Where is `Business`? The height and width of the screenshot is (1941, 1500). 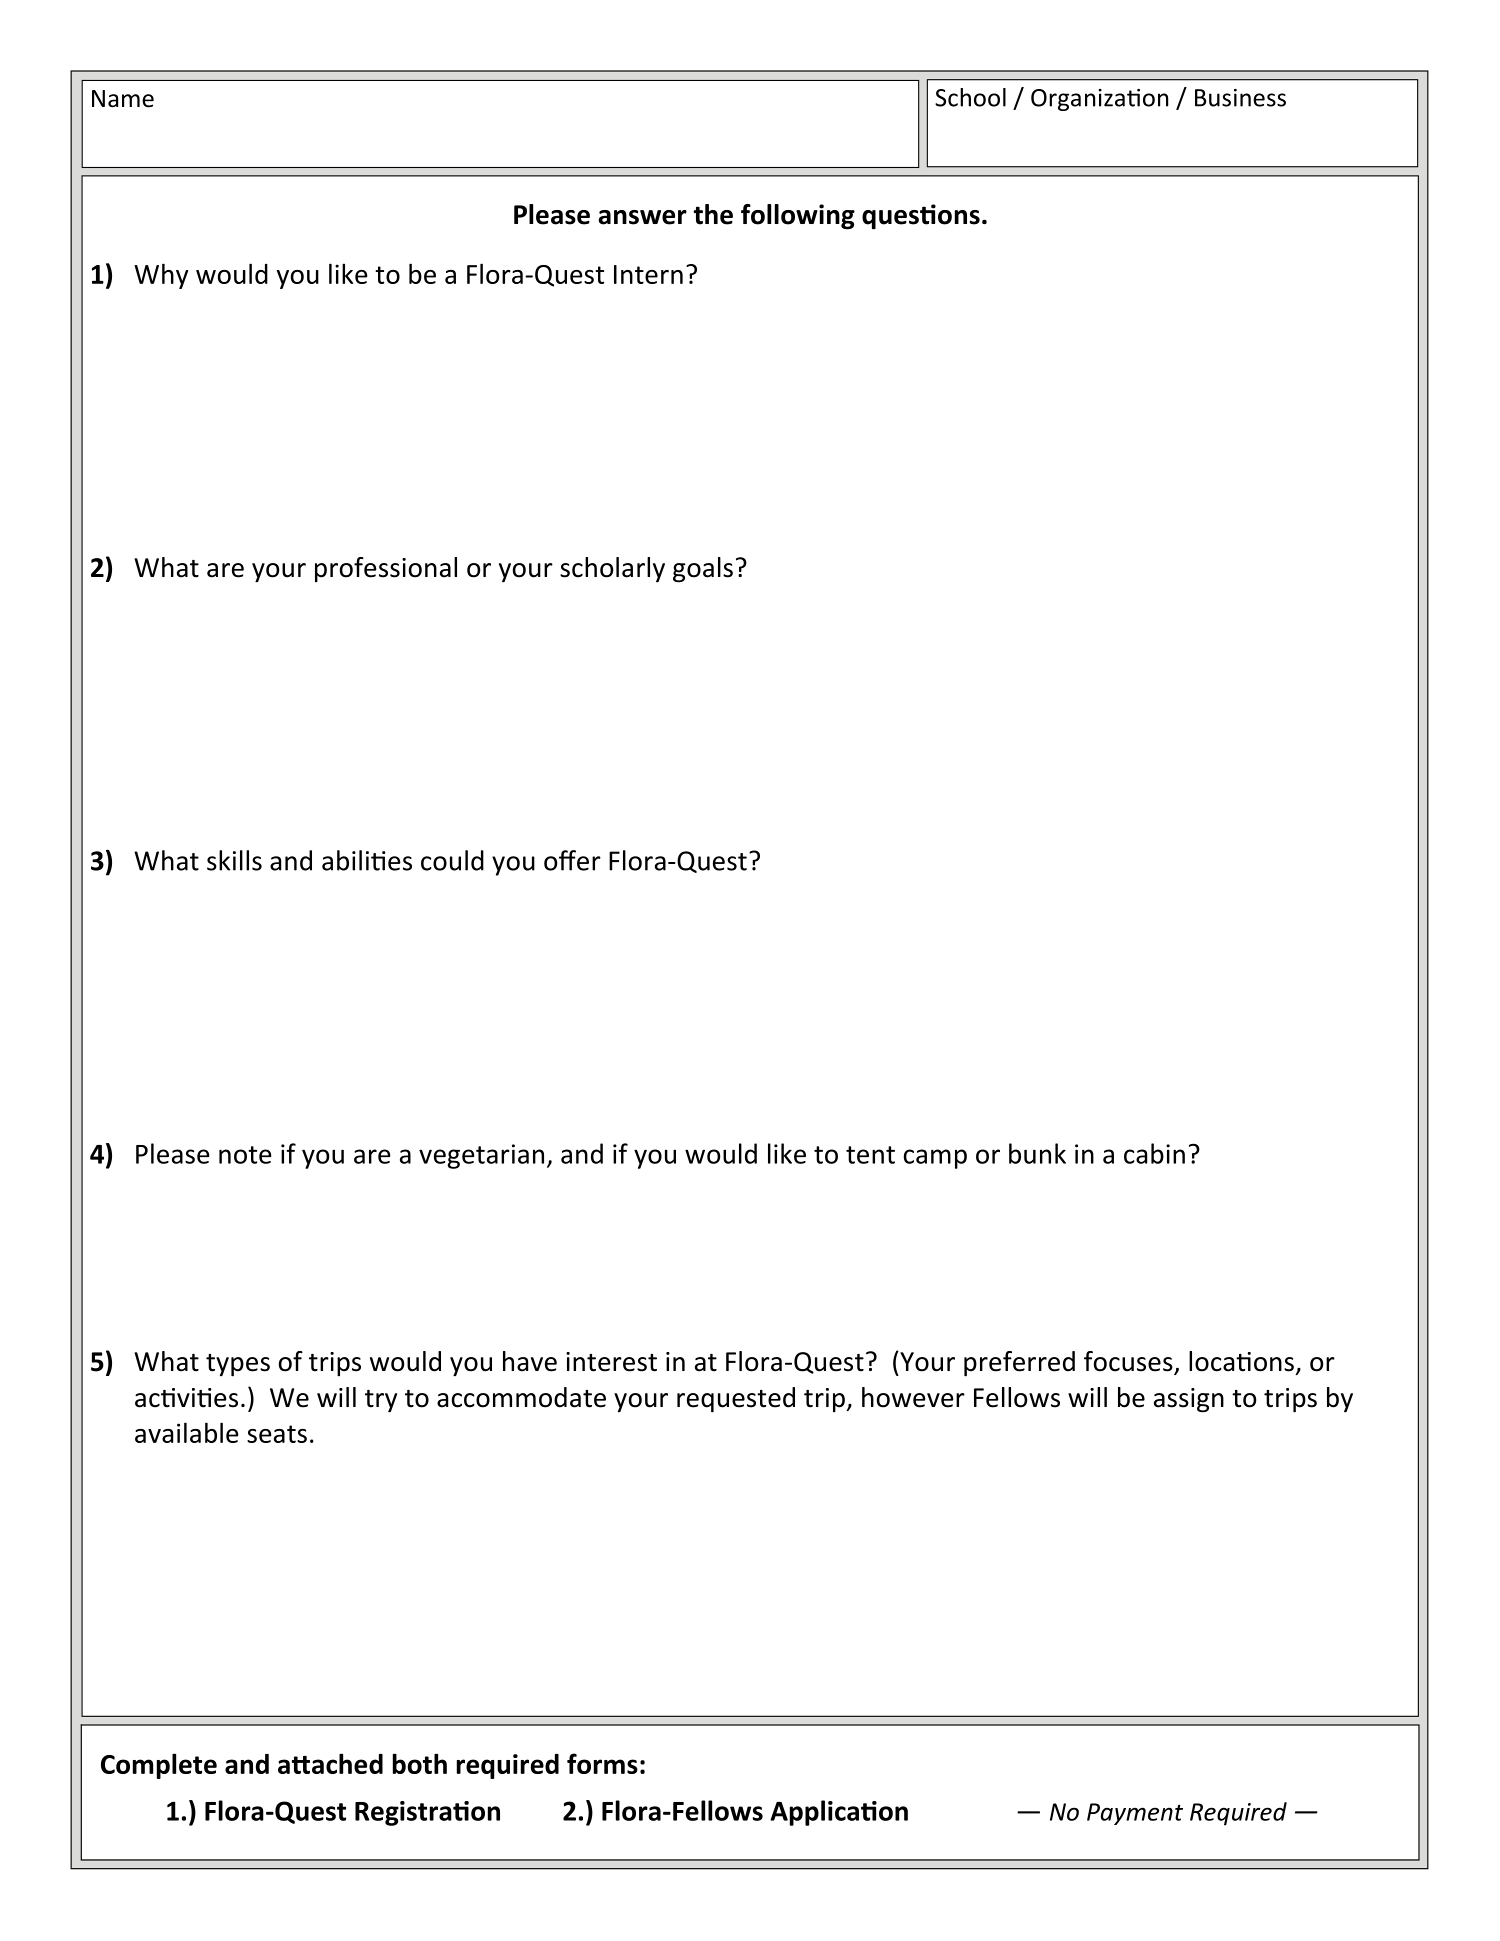 Business is located at coordinates (1240, 98).
